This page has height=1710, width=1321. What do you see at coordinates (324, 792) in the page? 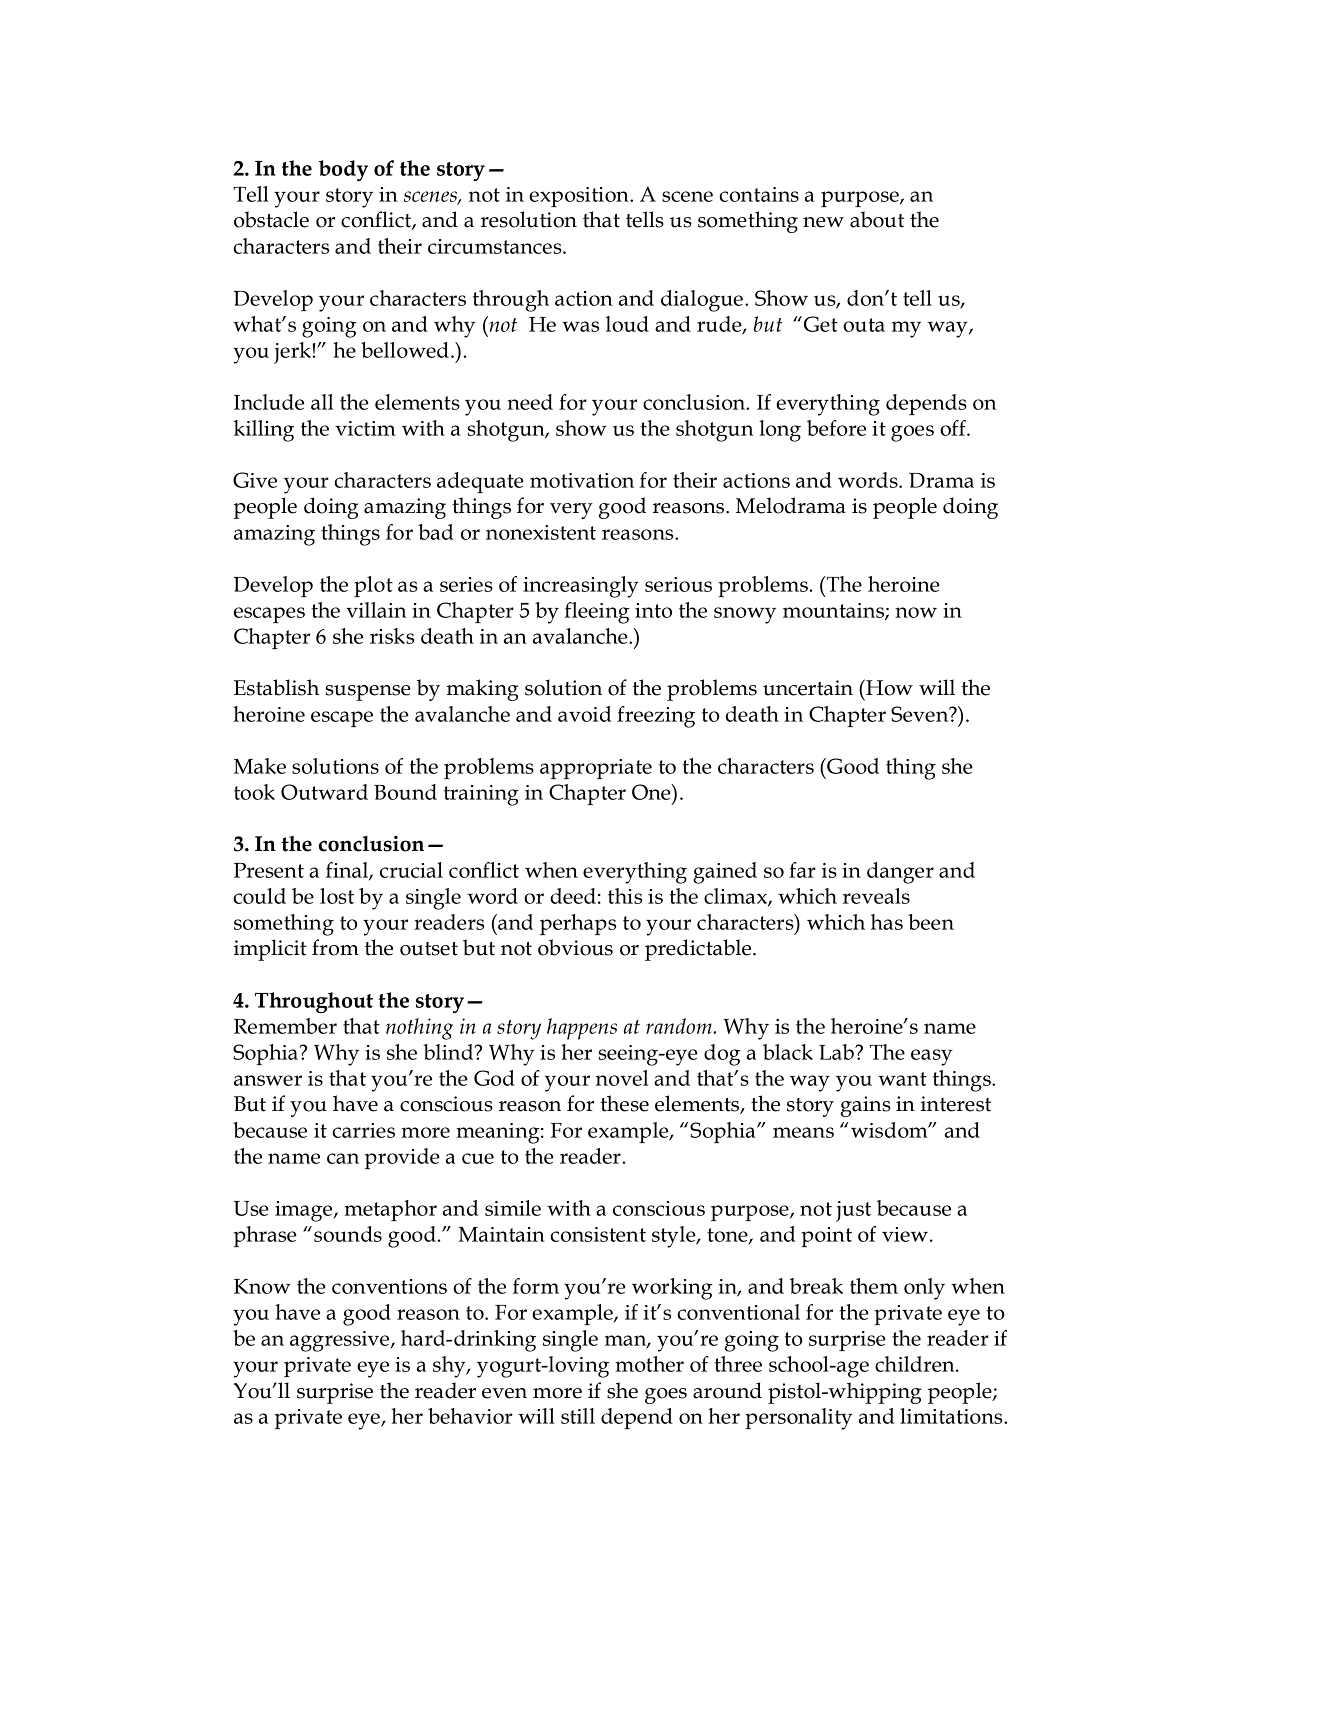
I see `Outward` at bounding box center [324, 792].
